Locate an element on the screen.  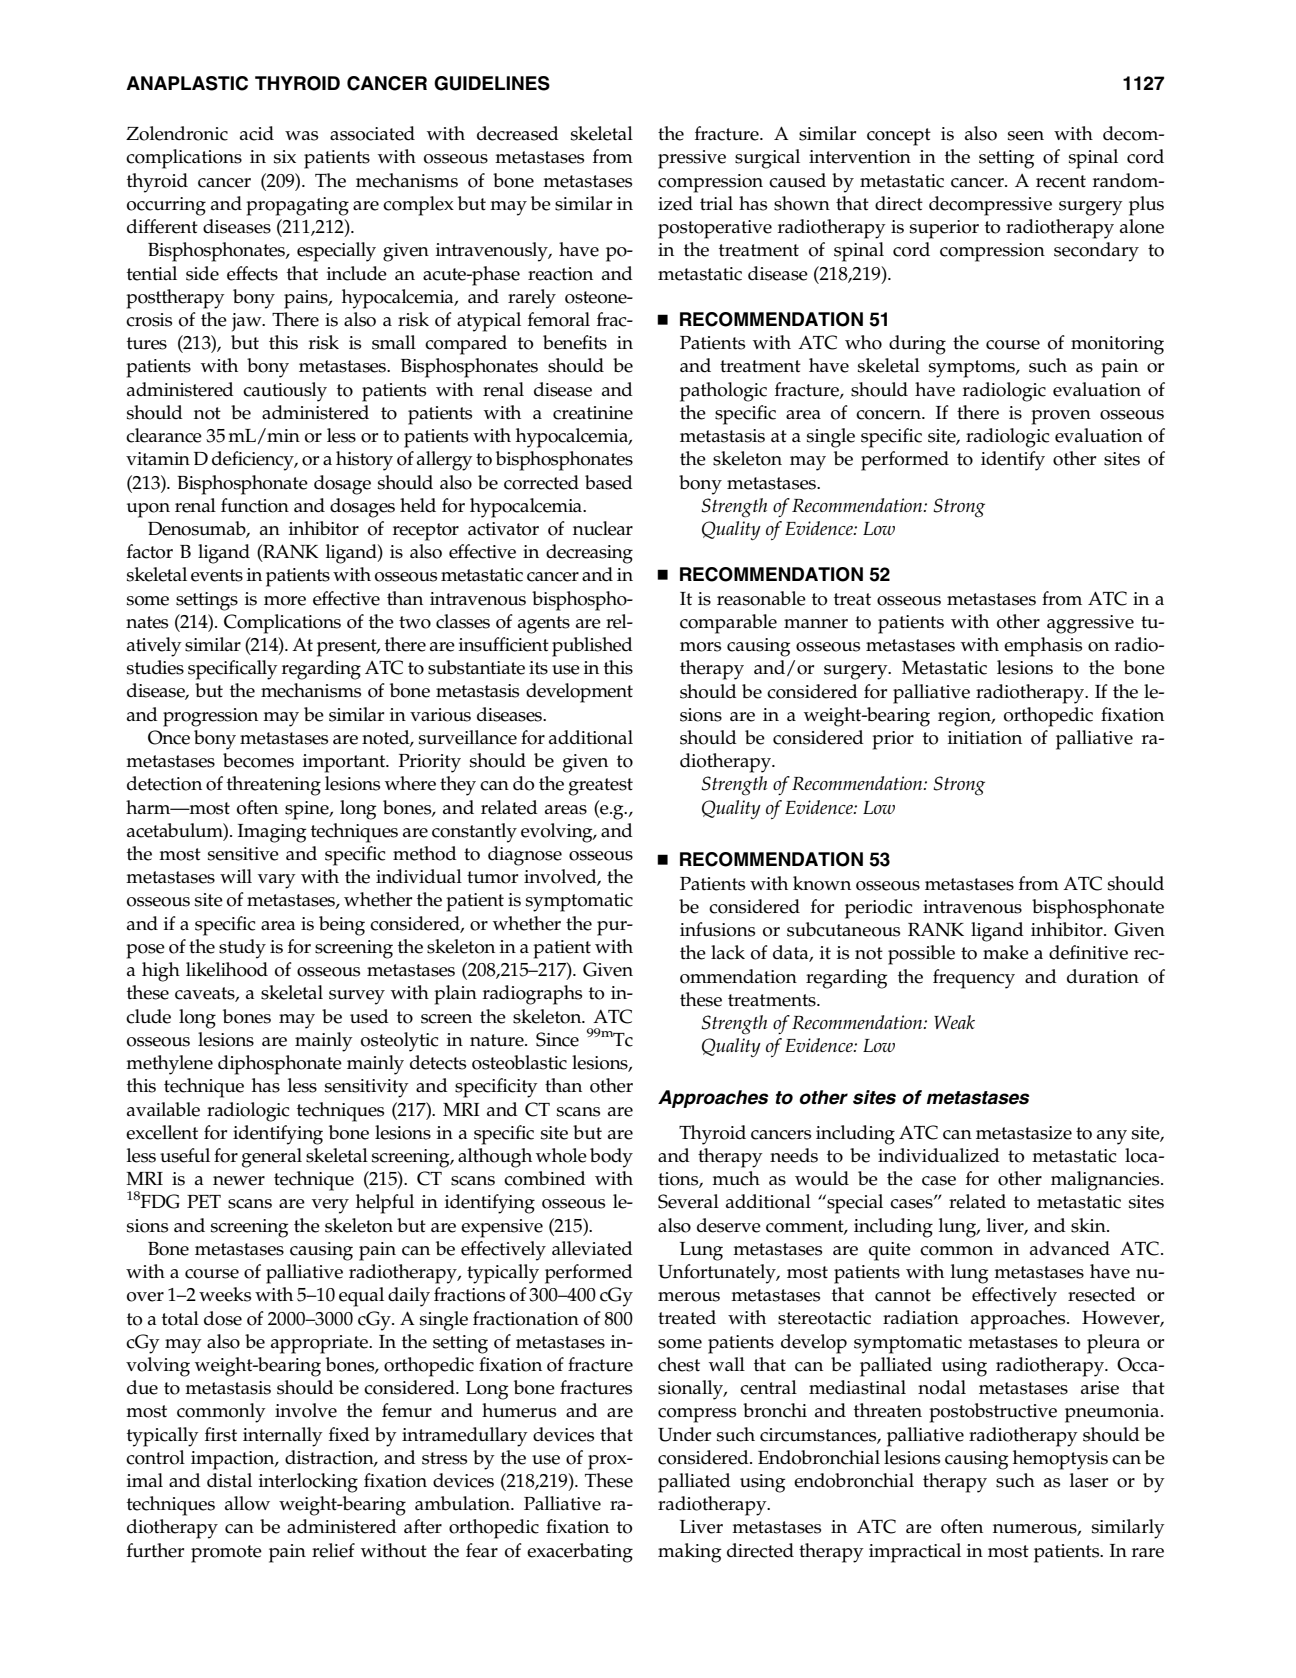
making is located at coordinates (689, 1553).
